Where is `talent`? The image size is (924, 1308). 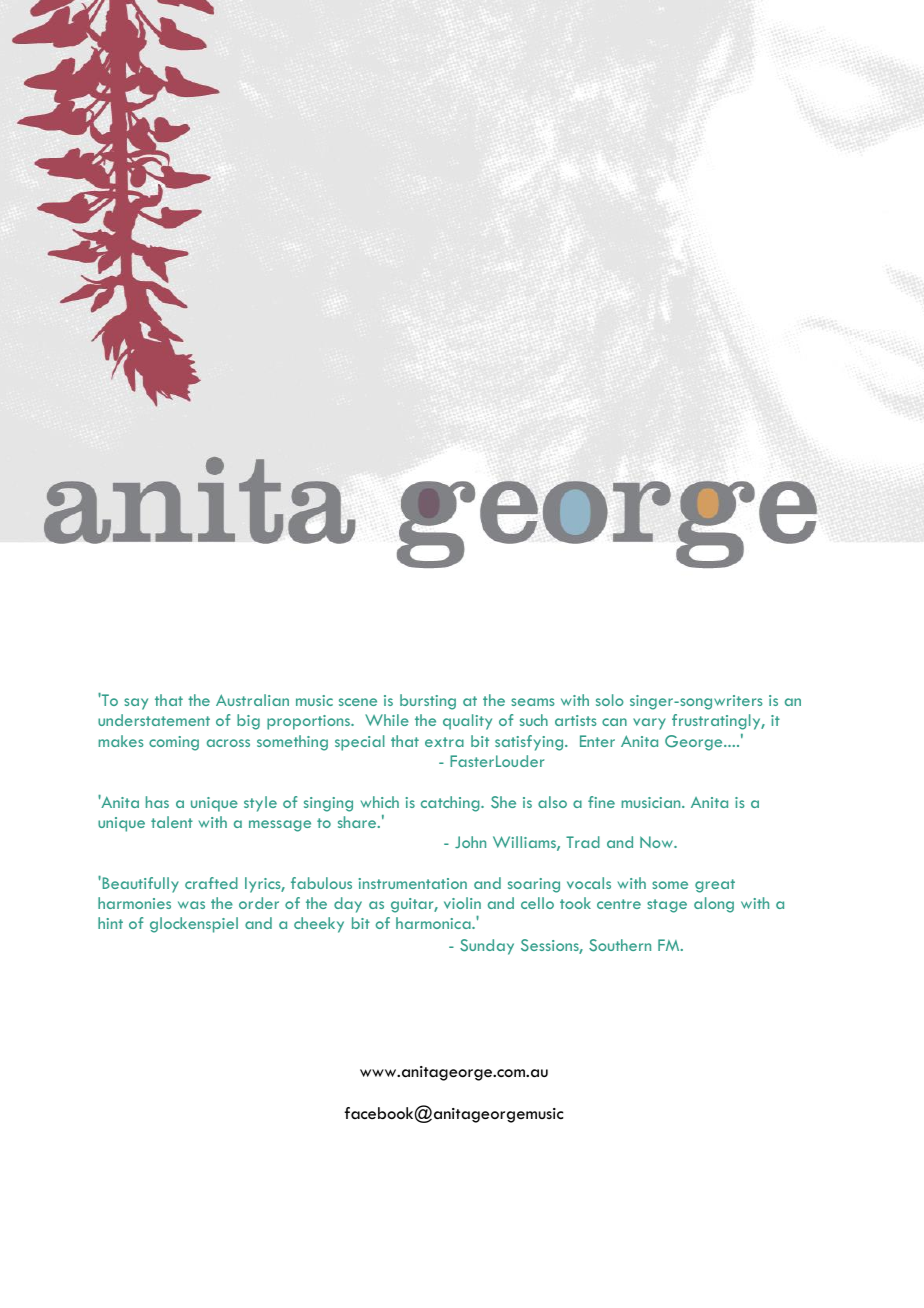
talent is located at coordinates (172, 822).
